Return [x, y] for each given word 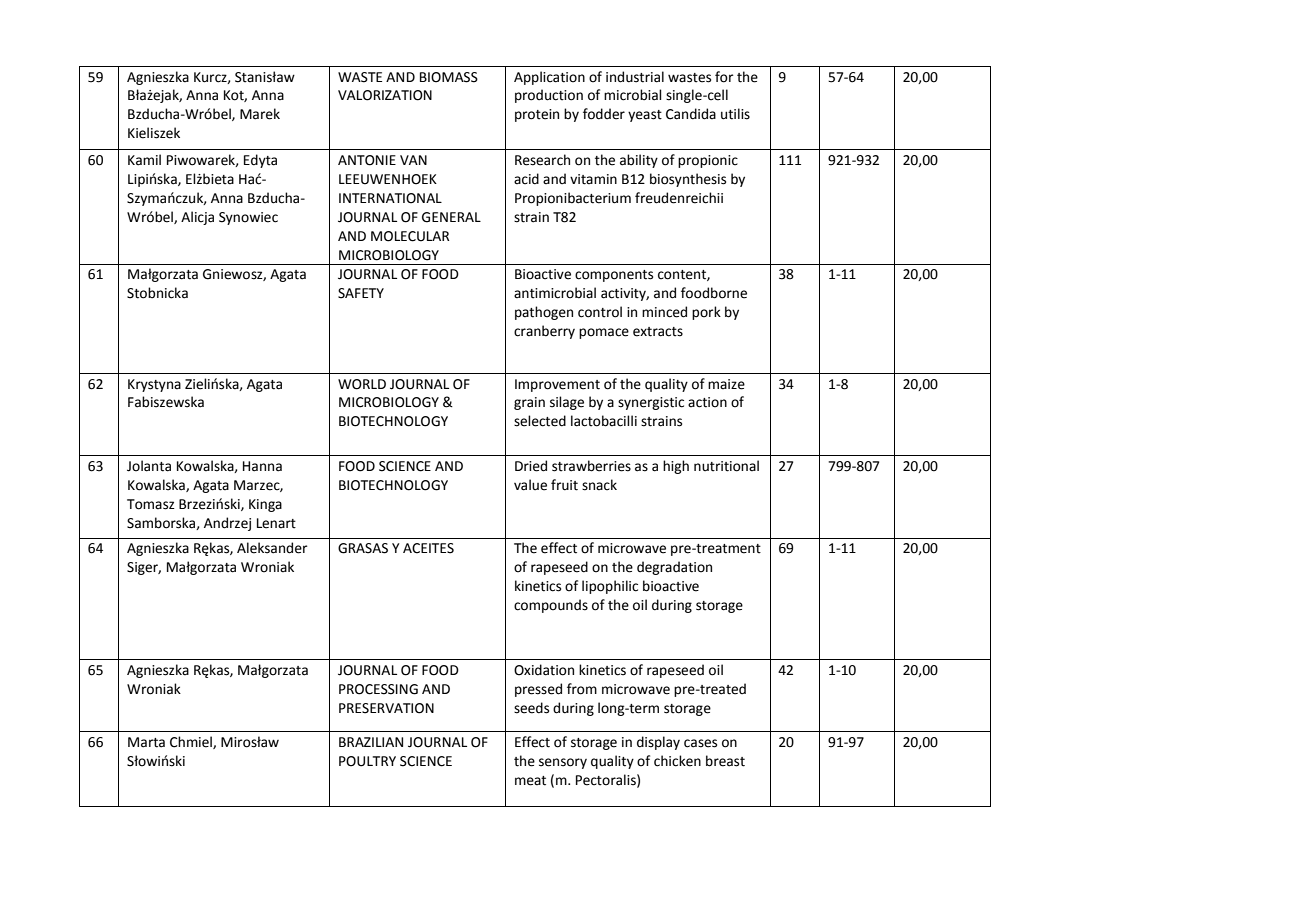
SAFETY [361, 293]
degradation [674, 568]
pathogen [544, 313]
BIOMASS [449, 77]
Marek [260, 114]
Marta [146, 742]
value [530, 485]
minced [664, 312]
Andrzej [227, 524]
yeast [645, 116]
